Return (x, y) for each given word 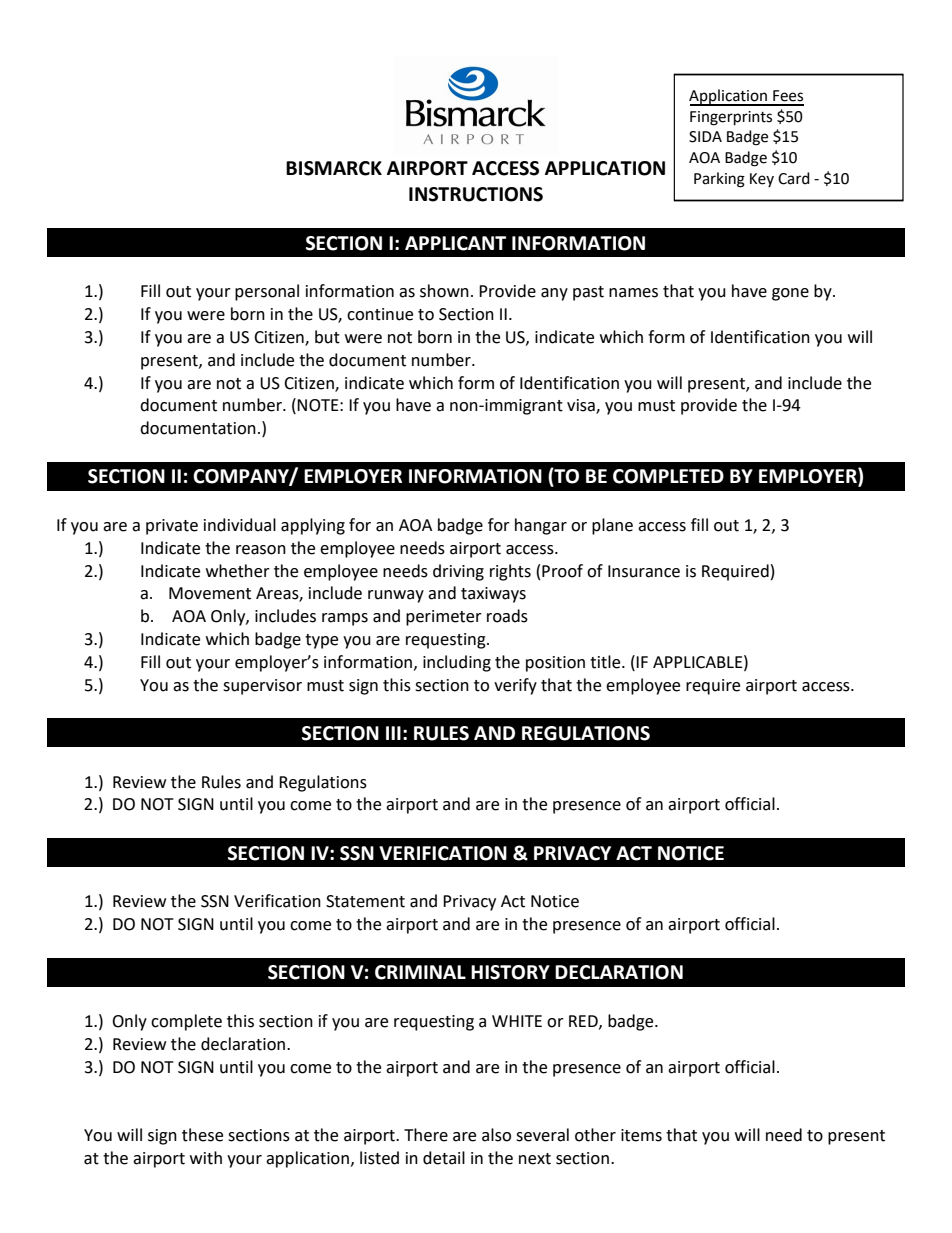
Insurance (644, 571)
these (202, 1135)
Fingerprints (731, 118)
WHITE (517, 1021)
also (496, 1135)
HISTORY (510, 972)
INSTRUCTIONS (476, 194)
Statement (365, 901)
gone (790, 294)
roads (507, 616)
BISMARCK (334, 168)
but (327, 337)
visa (582, 406)
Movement (210, 593)
